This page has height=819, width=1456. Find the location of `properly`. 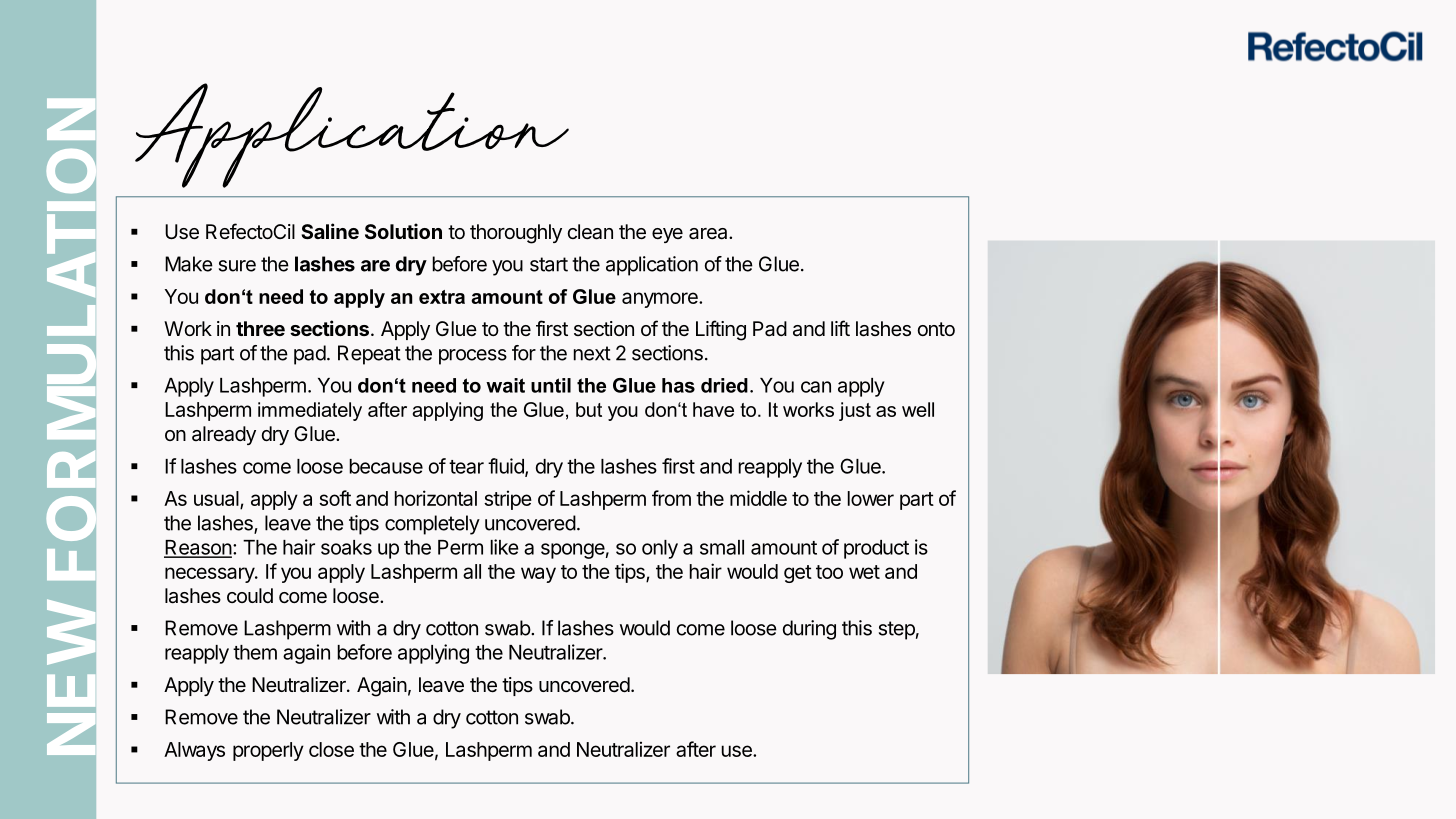

properly is located at coordinates (268, 751).
